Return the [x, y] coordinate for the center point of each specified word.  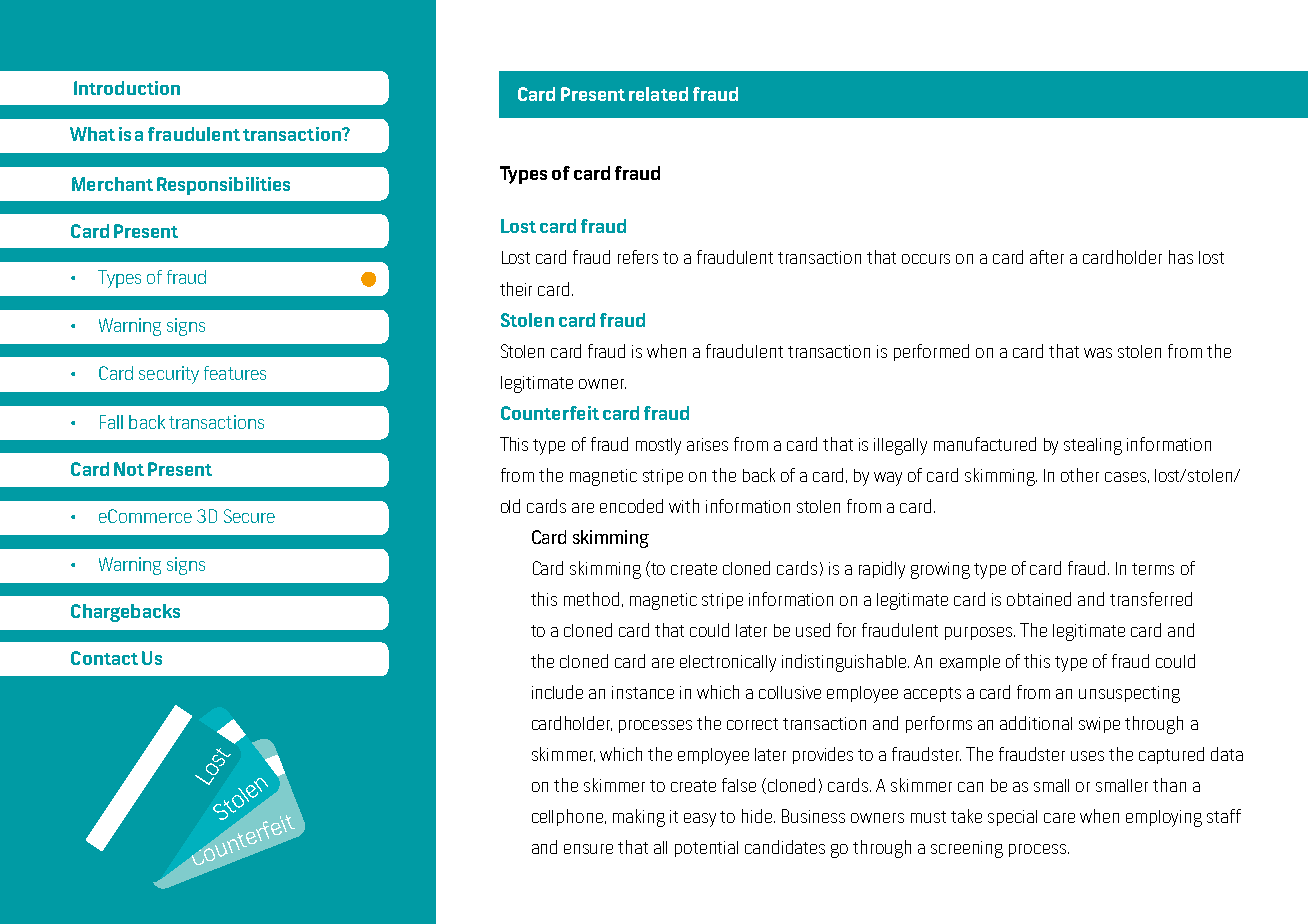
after [1047, 257]
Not [129, 469]
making [639, 818]
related [658, 94]
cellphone [569, 817]
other [1080, 475]
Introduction [127, 88]
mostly [658, 446]
